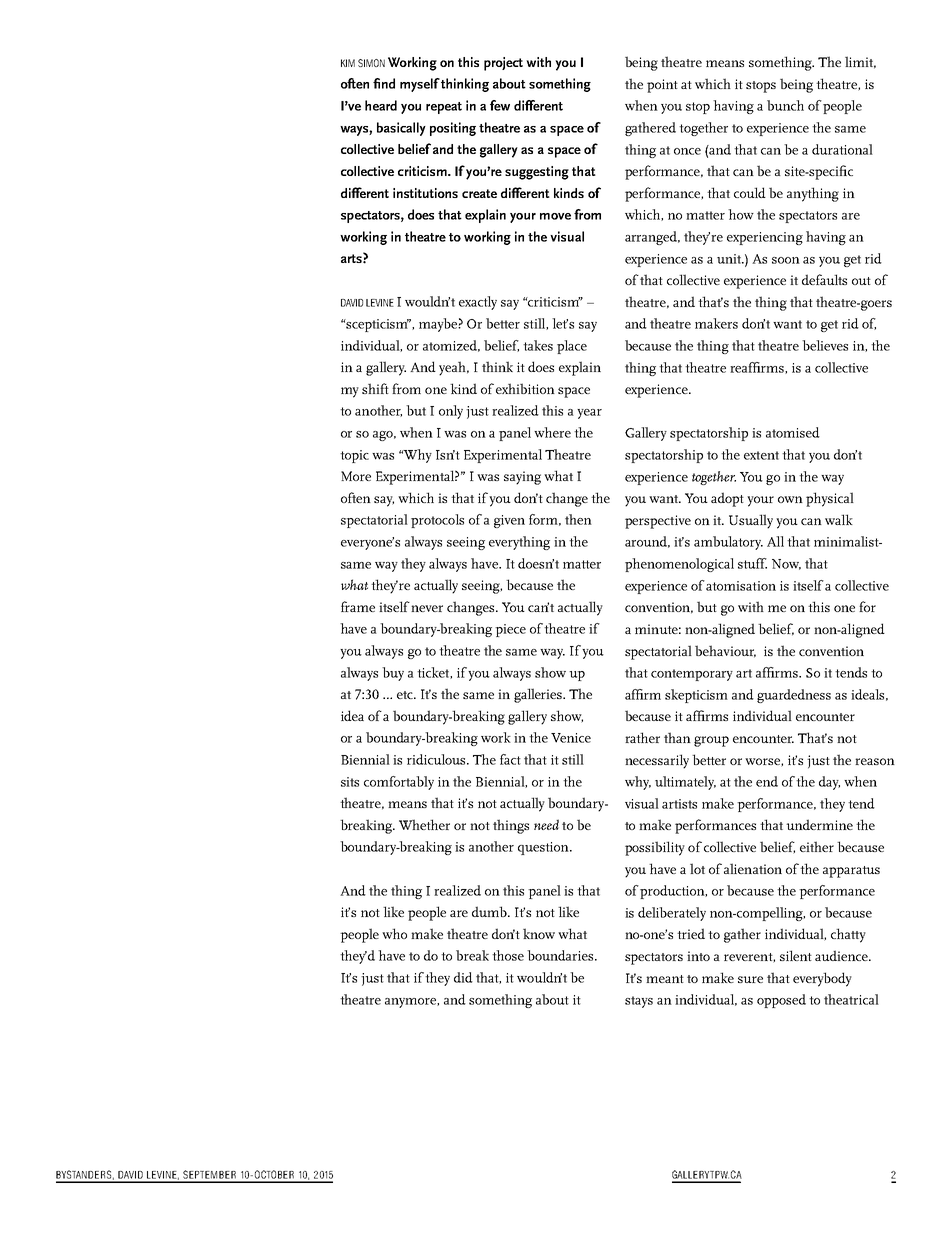 This page has width=952, height=1233. What do you see at coordinates (578, 519) in the page?
I see `then` at bounding box center [578, 519].
